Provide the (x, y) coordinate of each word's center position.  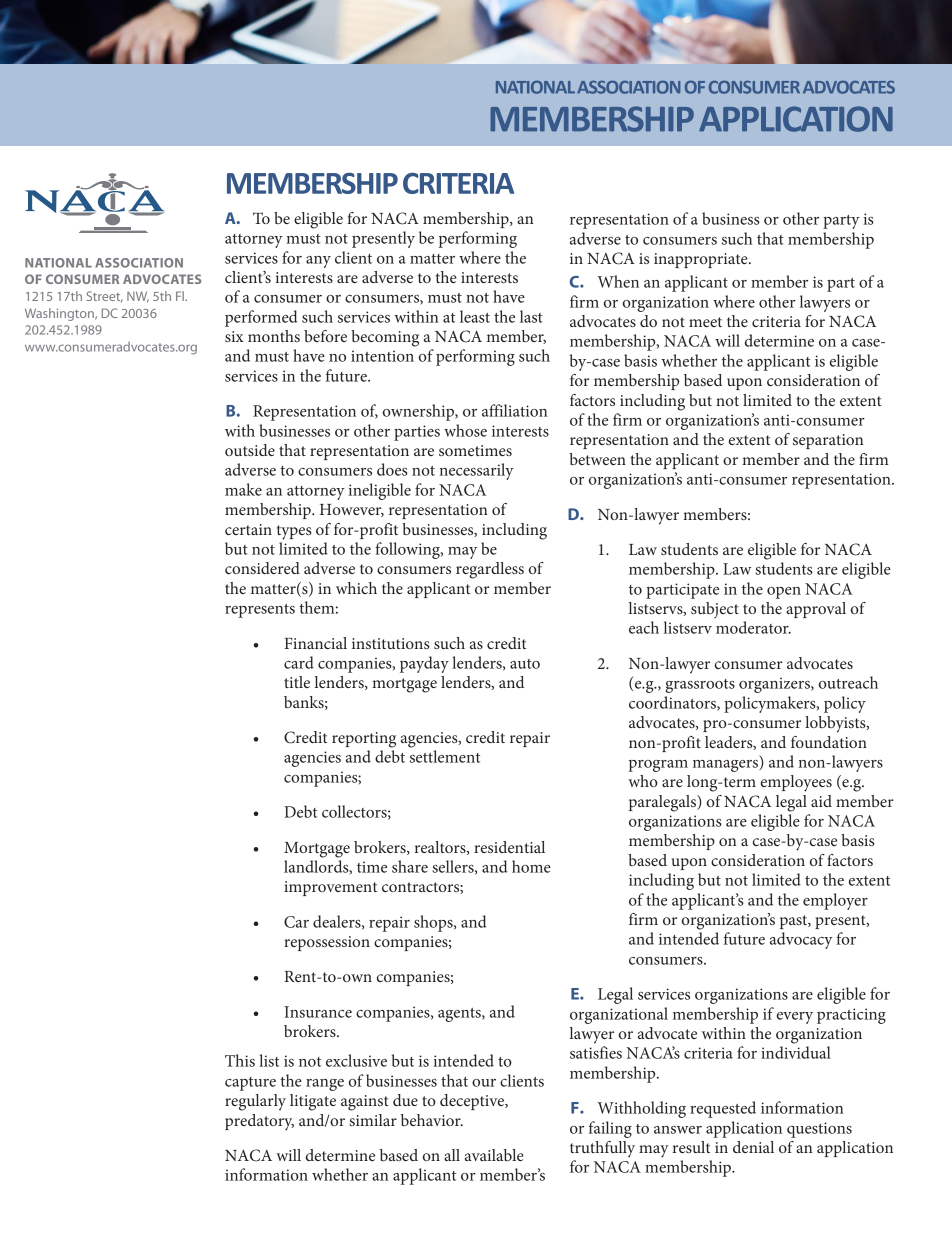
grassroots (700, 686)
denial (753, 1147)
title (297, 682)
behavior (432, 1120)
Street (104, 297)
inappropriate (702, 260)
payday (424, 664)
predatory (259, 1122)
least (475, 316)
